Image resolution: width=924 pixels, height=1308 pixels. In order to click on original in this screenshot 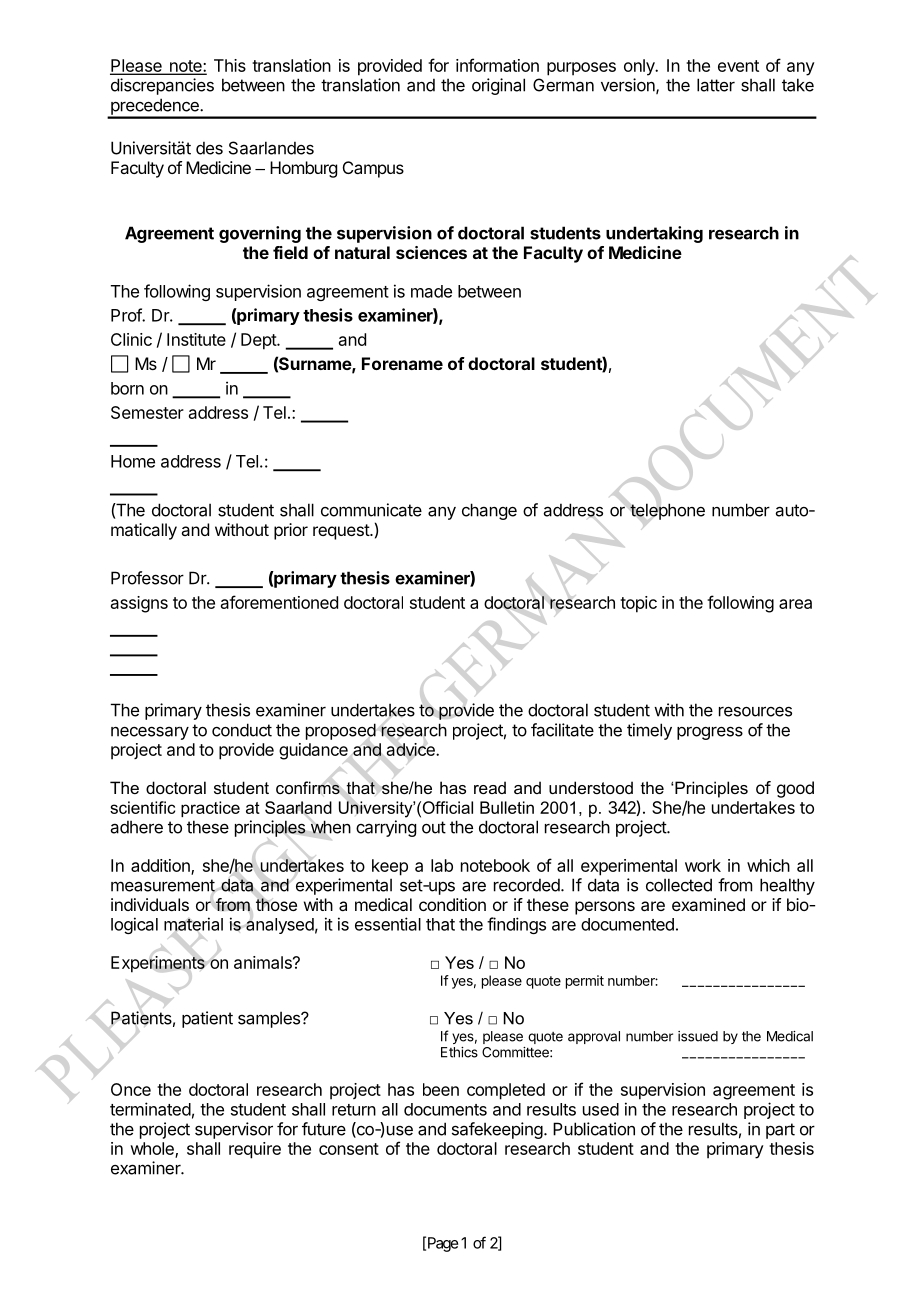, I will do `click(498, 86)`.
